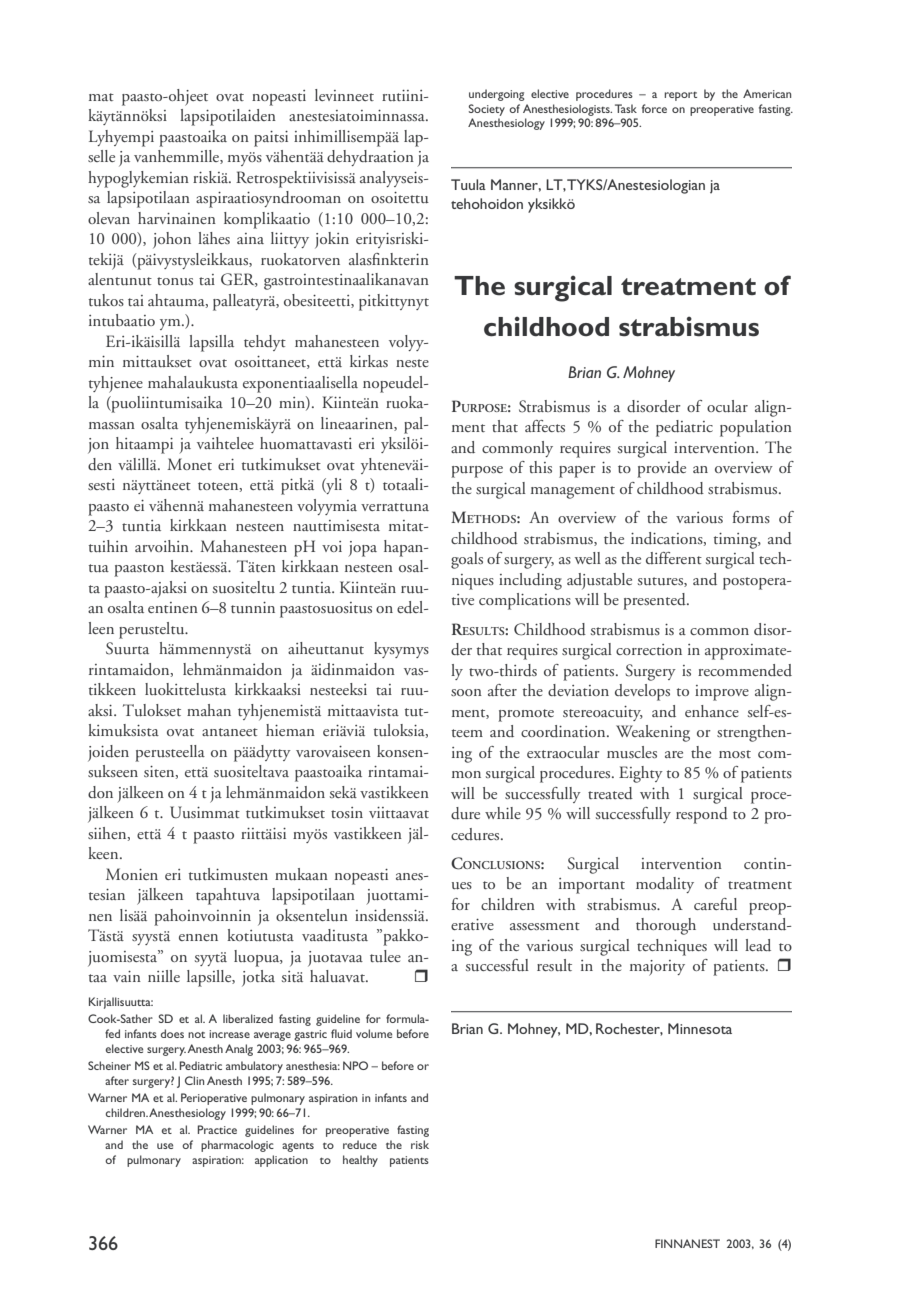 The width and height of the screenshot is (924, 1308). I want to click on aina, so click(250, 238).
